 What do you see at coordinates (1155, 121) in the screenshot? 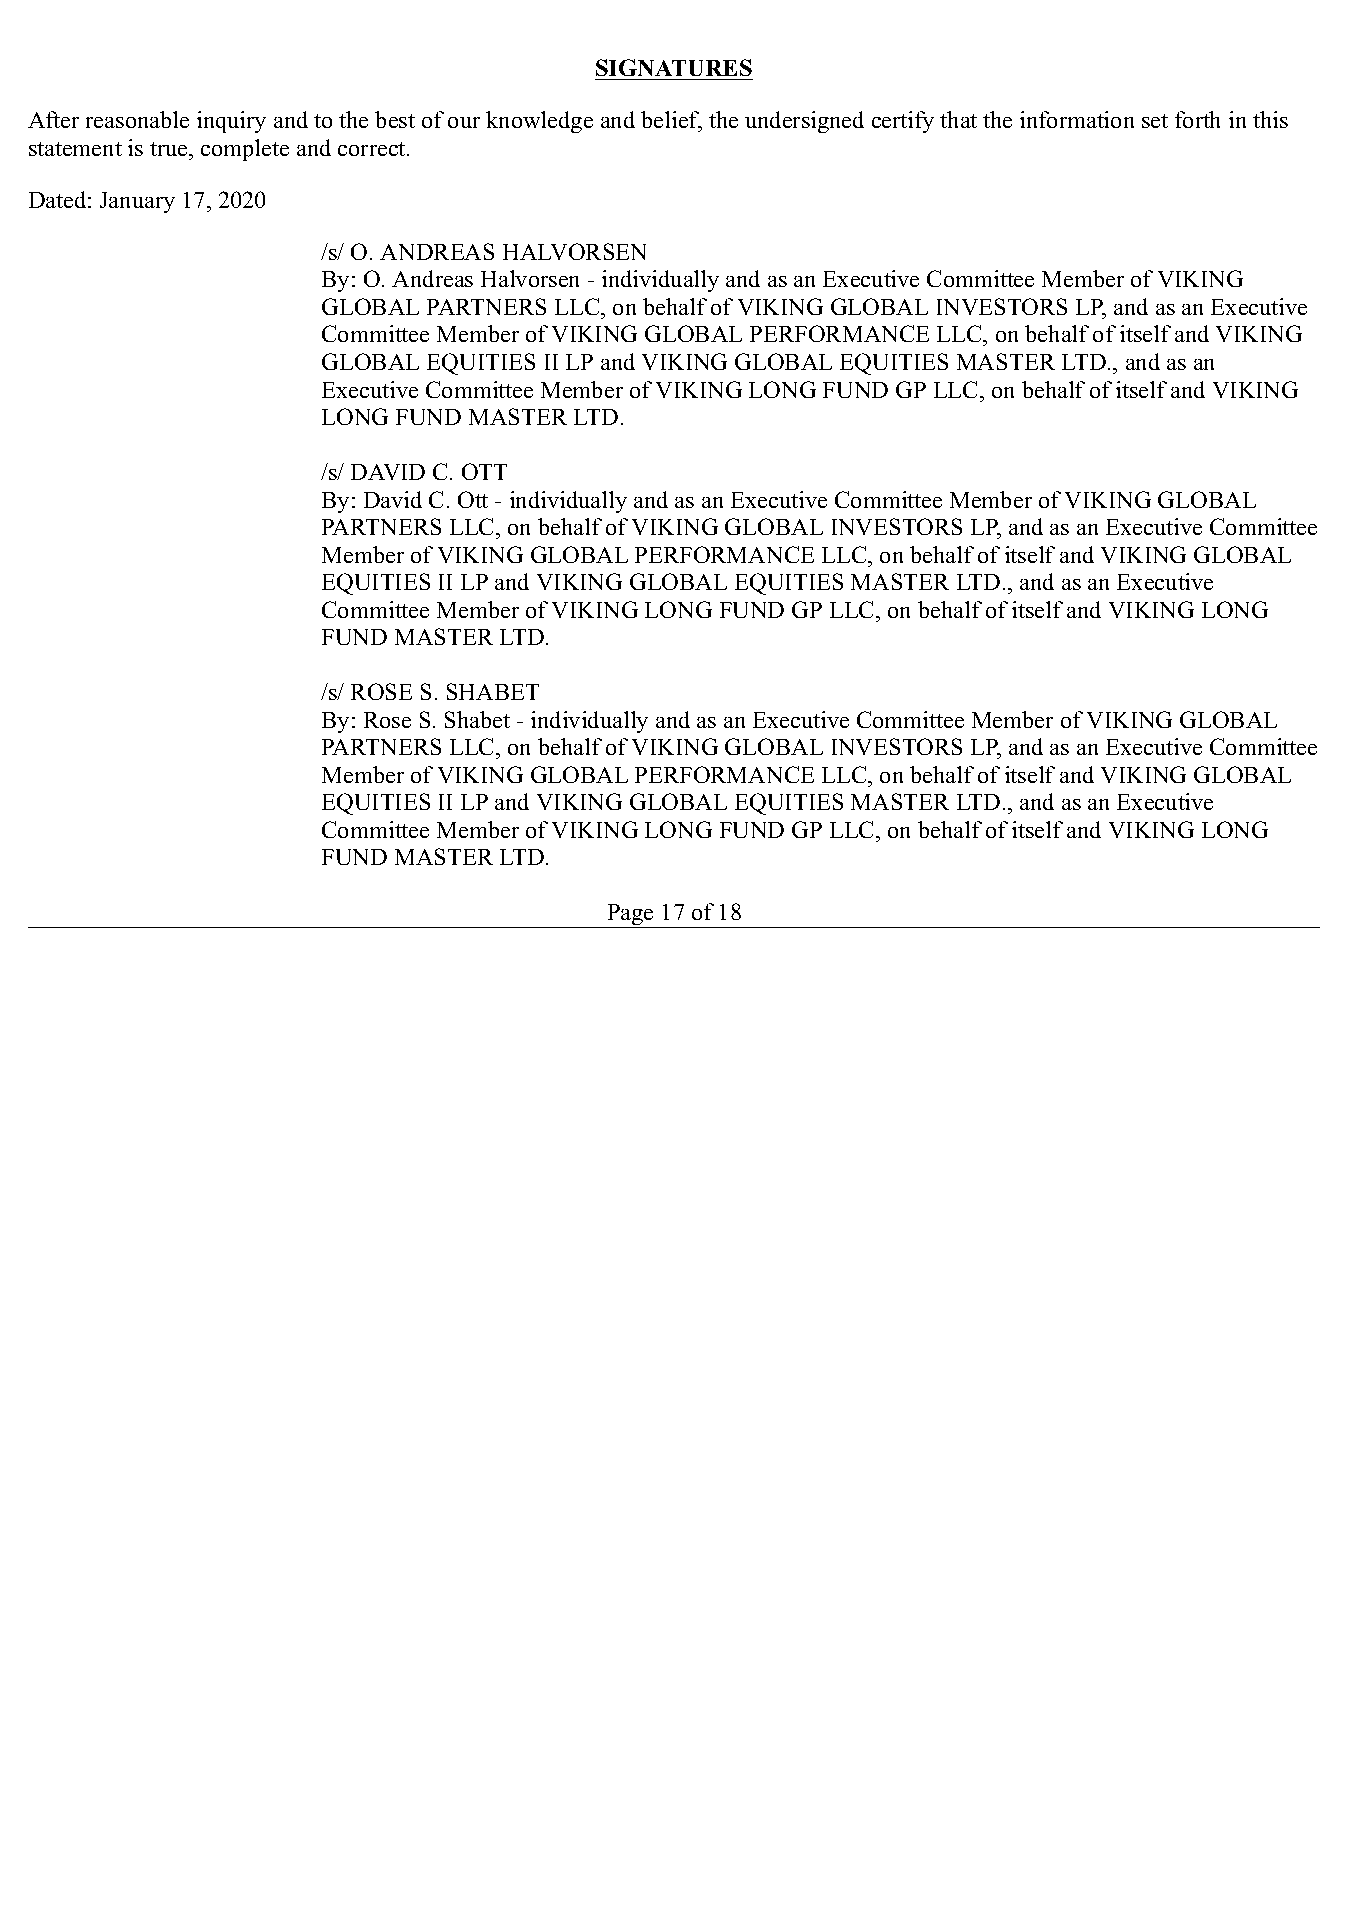
I see `set` at bounding box center [1155, 121].
